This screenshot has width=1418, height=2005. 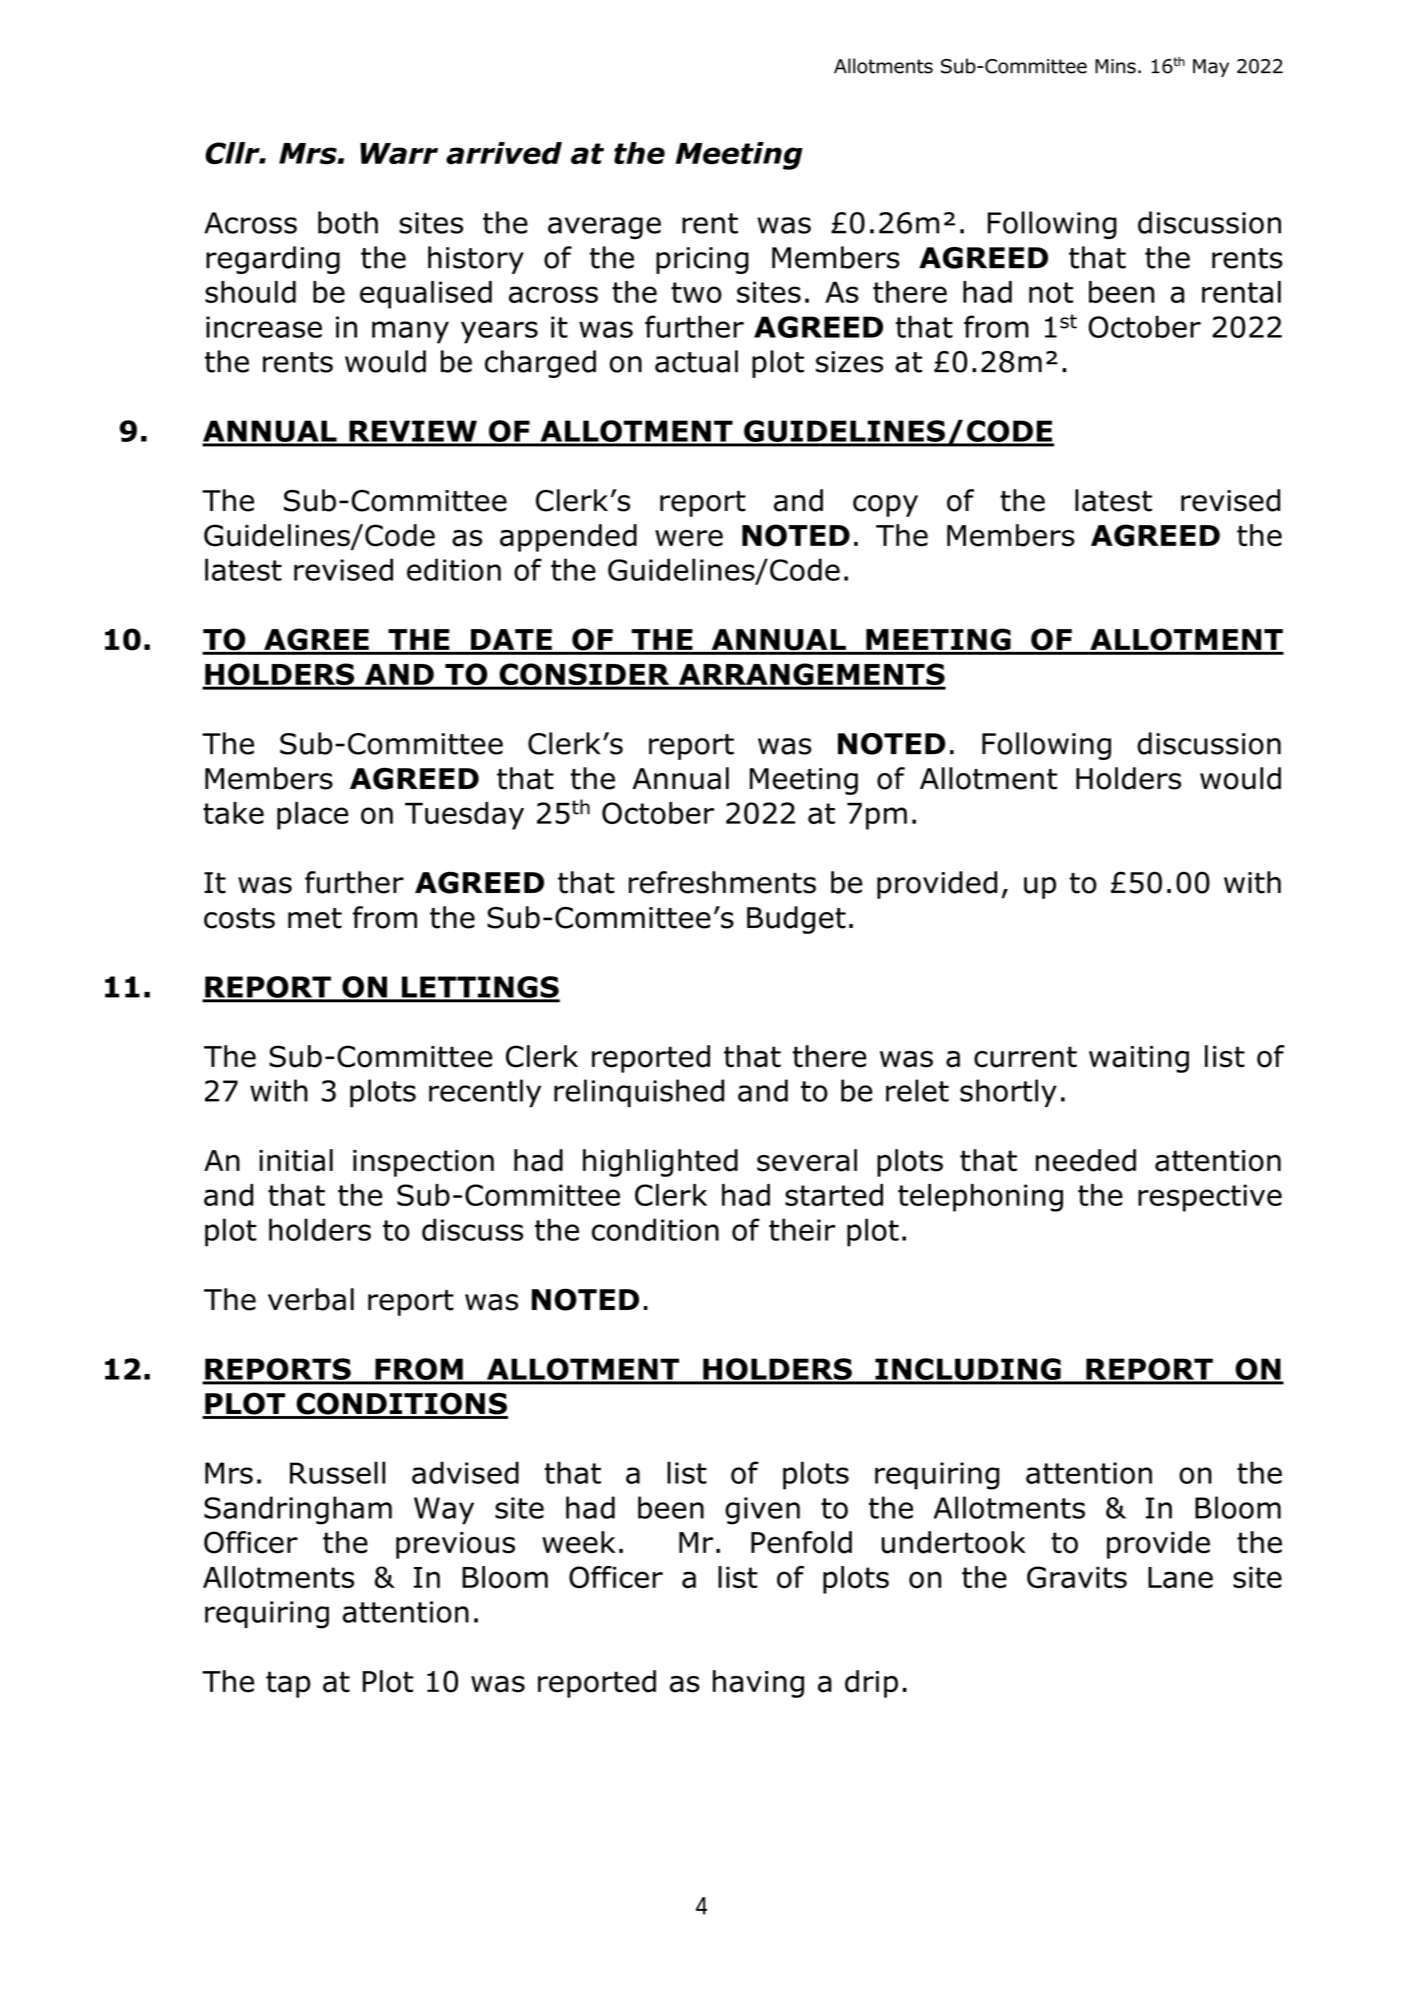 I want to click on Lane, so click(x=1180, y=1578).
